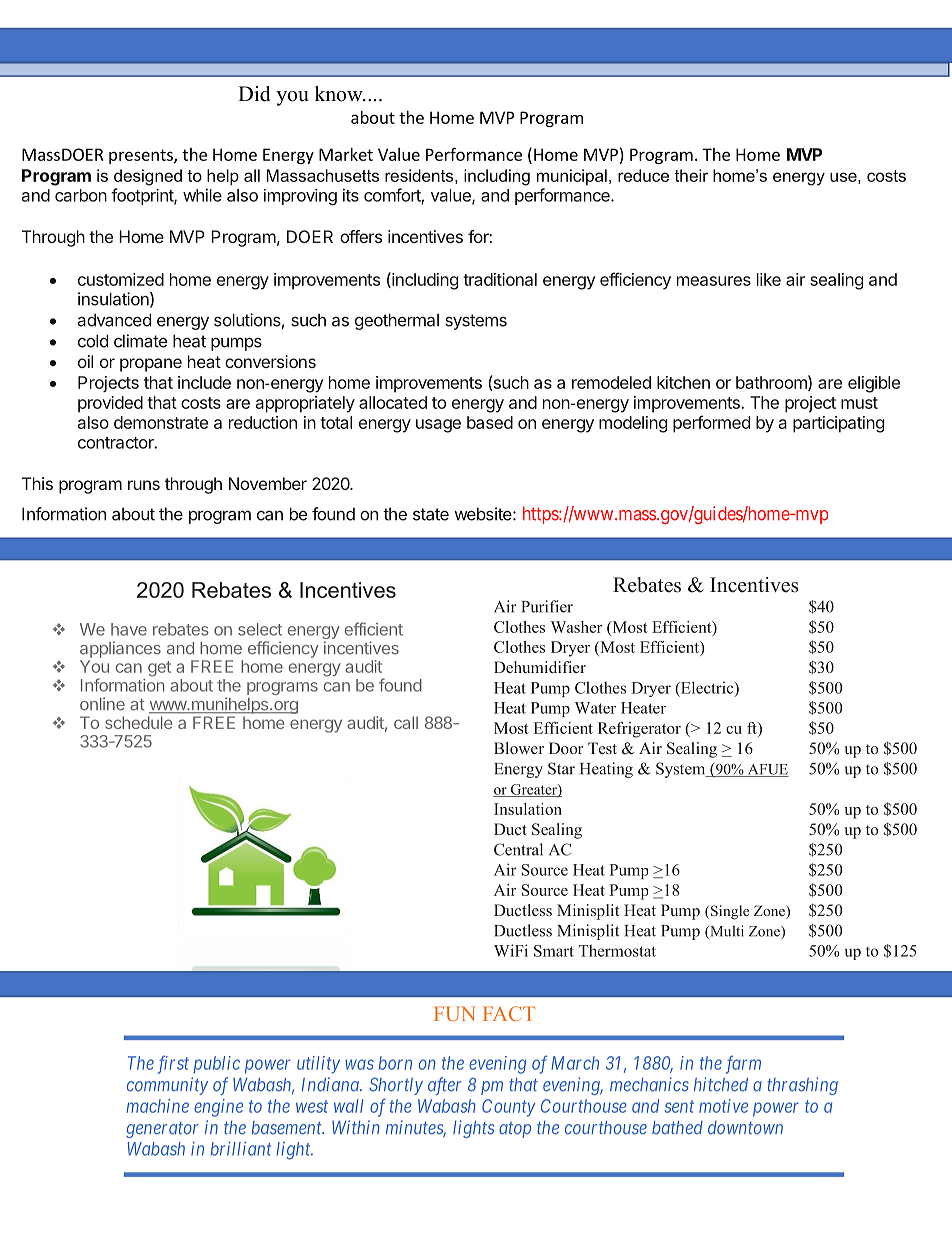 Image resolution: width=952 pixels, height=1233 pixels. I want to click on designed, so click(148, 177).
